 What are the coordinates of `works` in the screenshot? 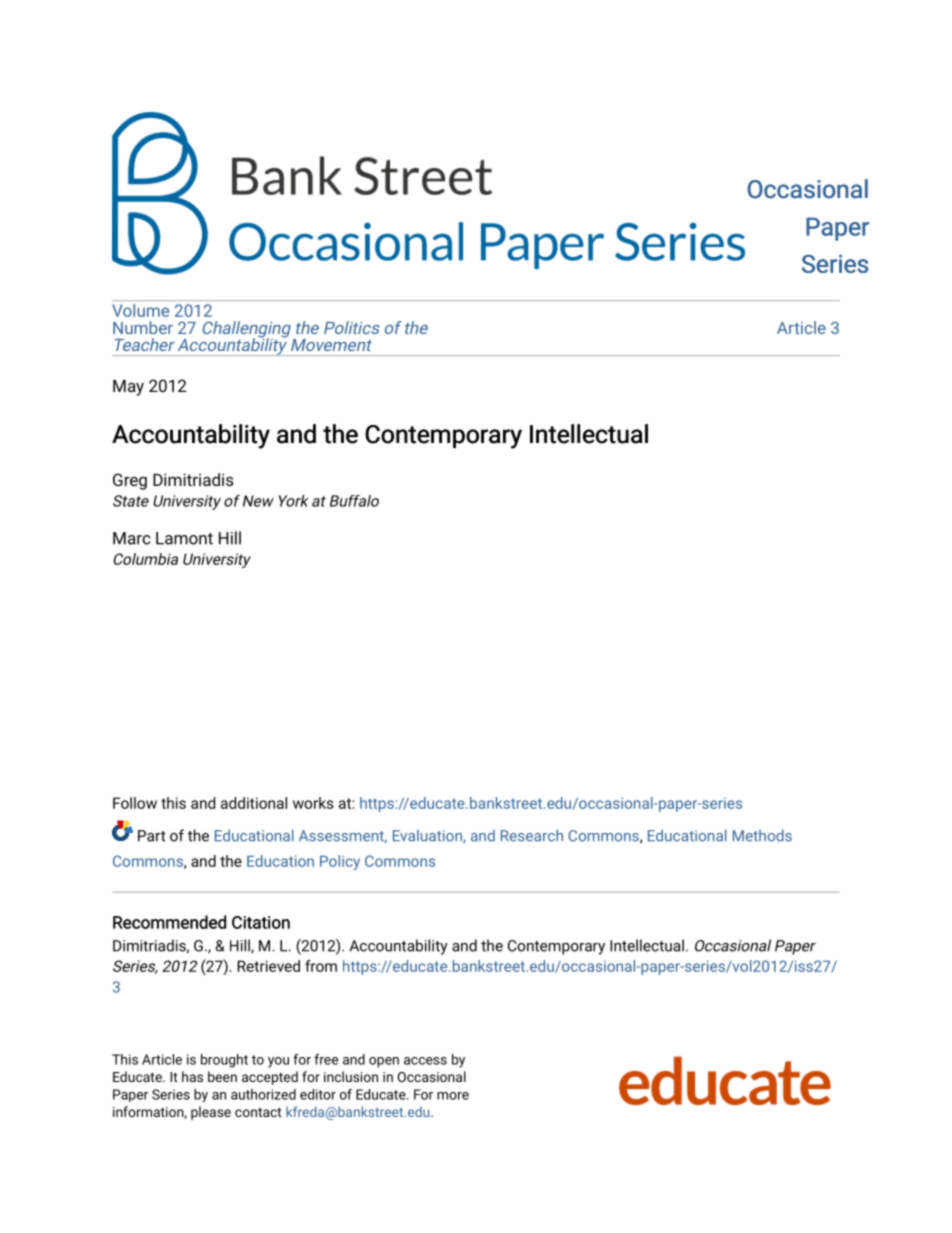 It's located at (313, 803).
